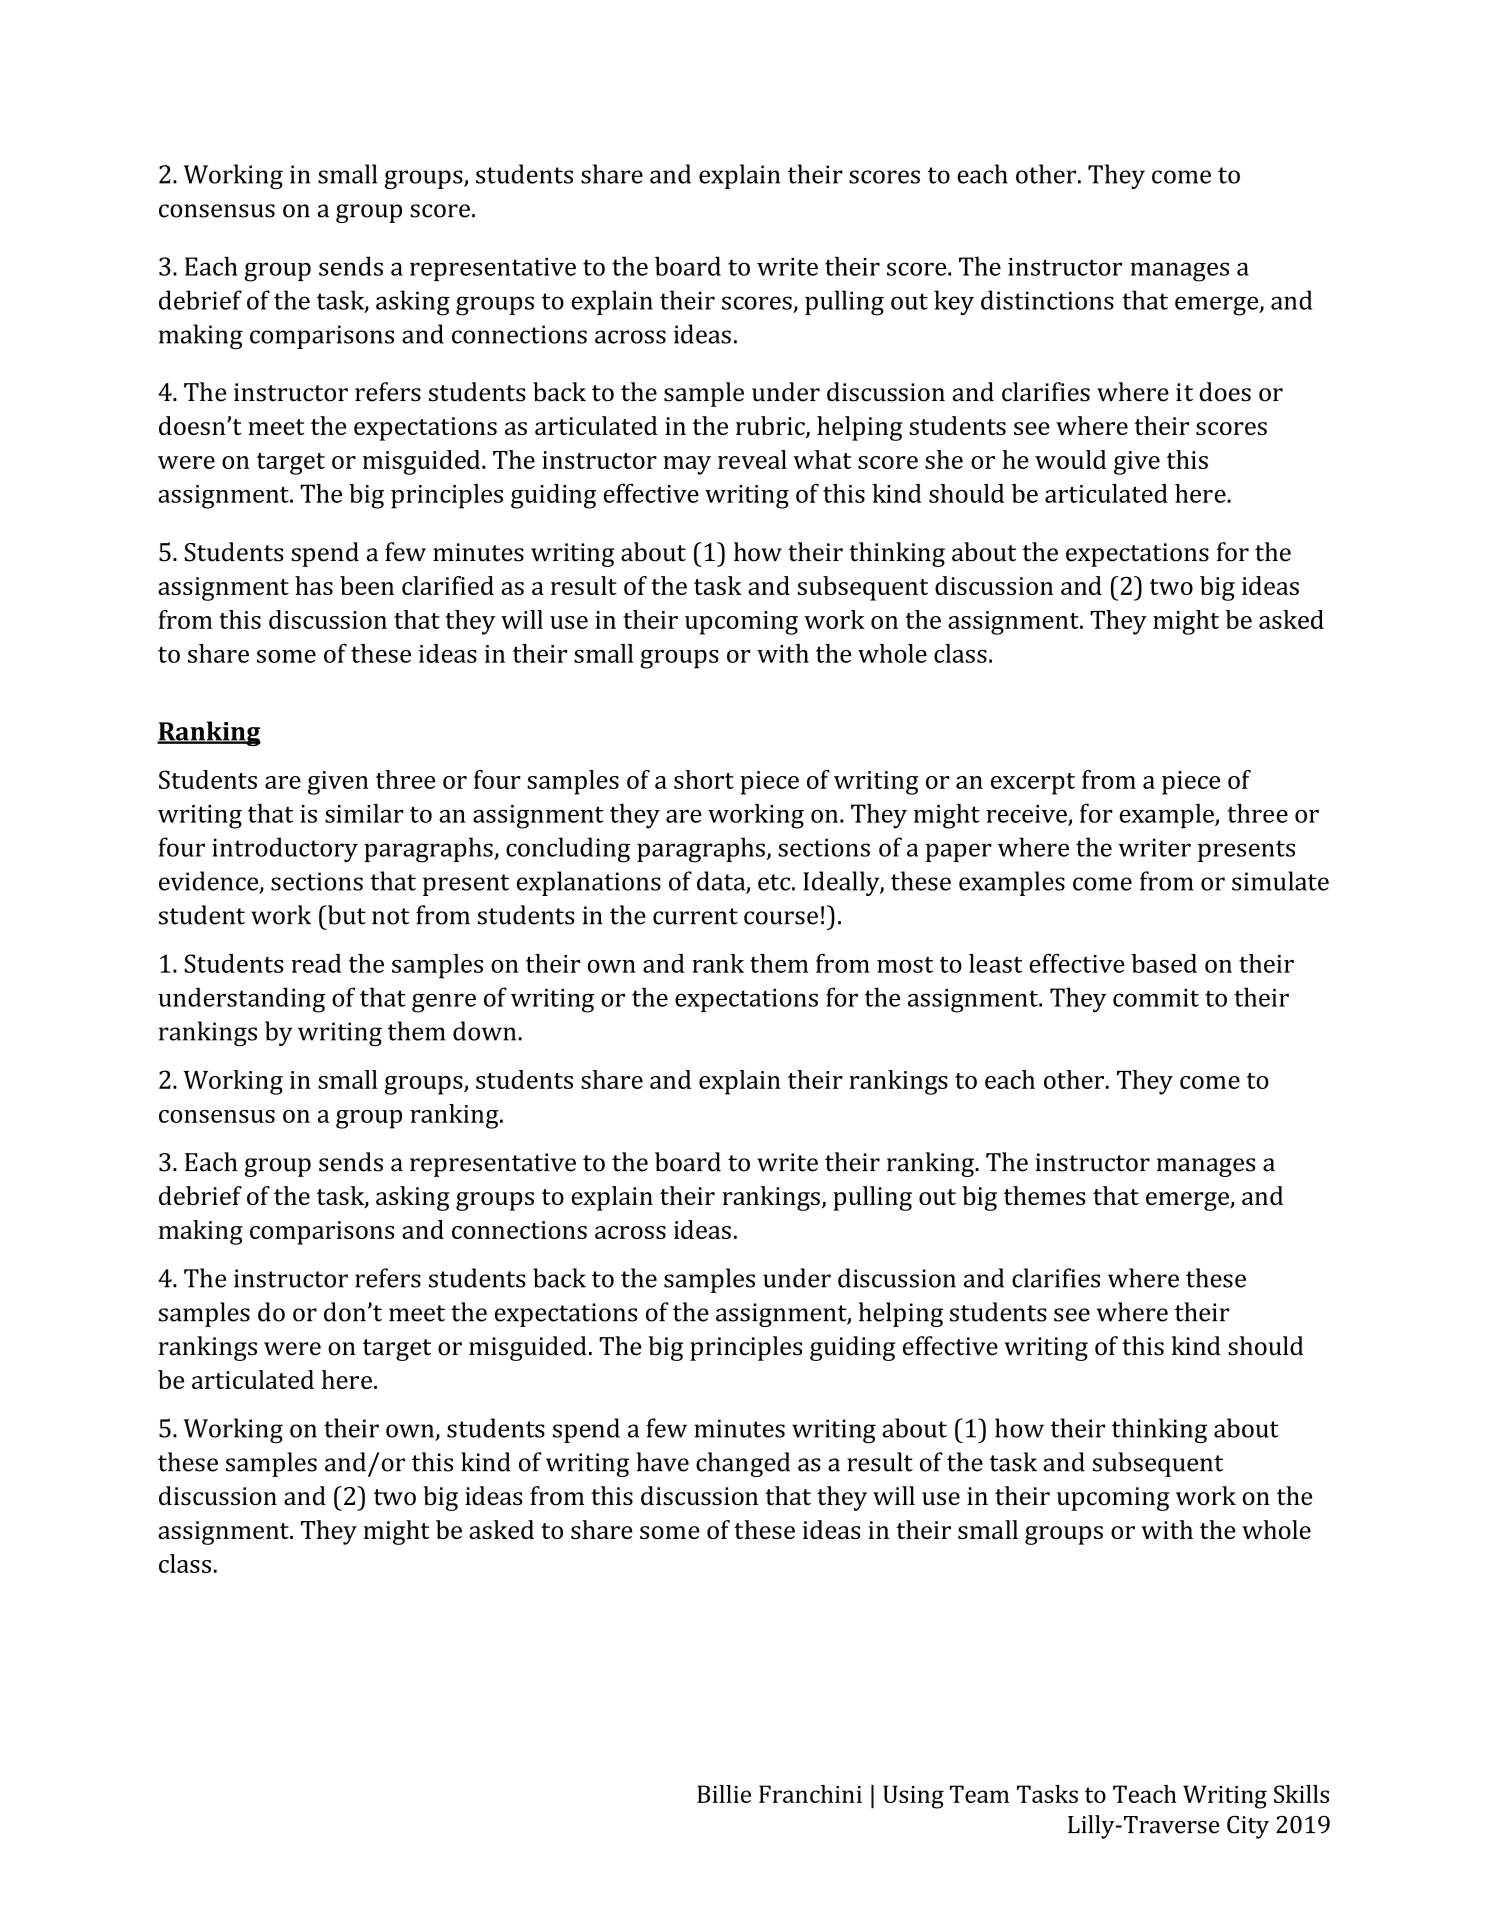 This screenshot has height=1926, width=1488. I want to click on similar, so click(364, 813).
